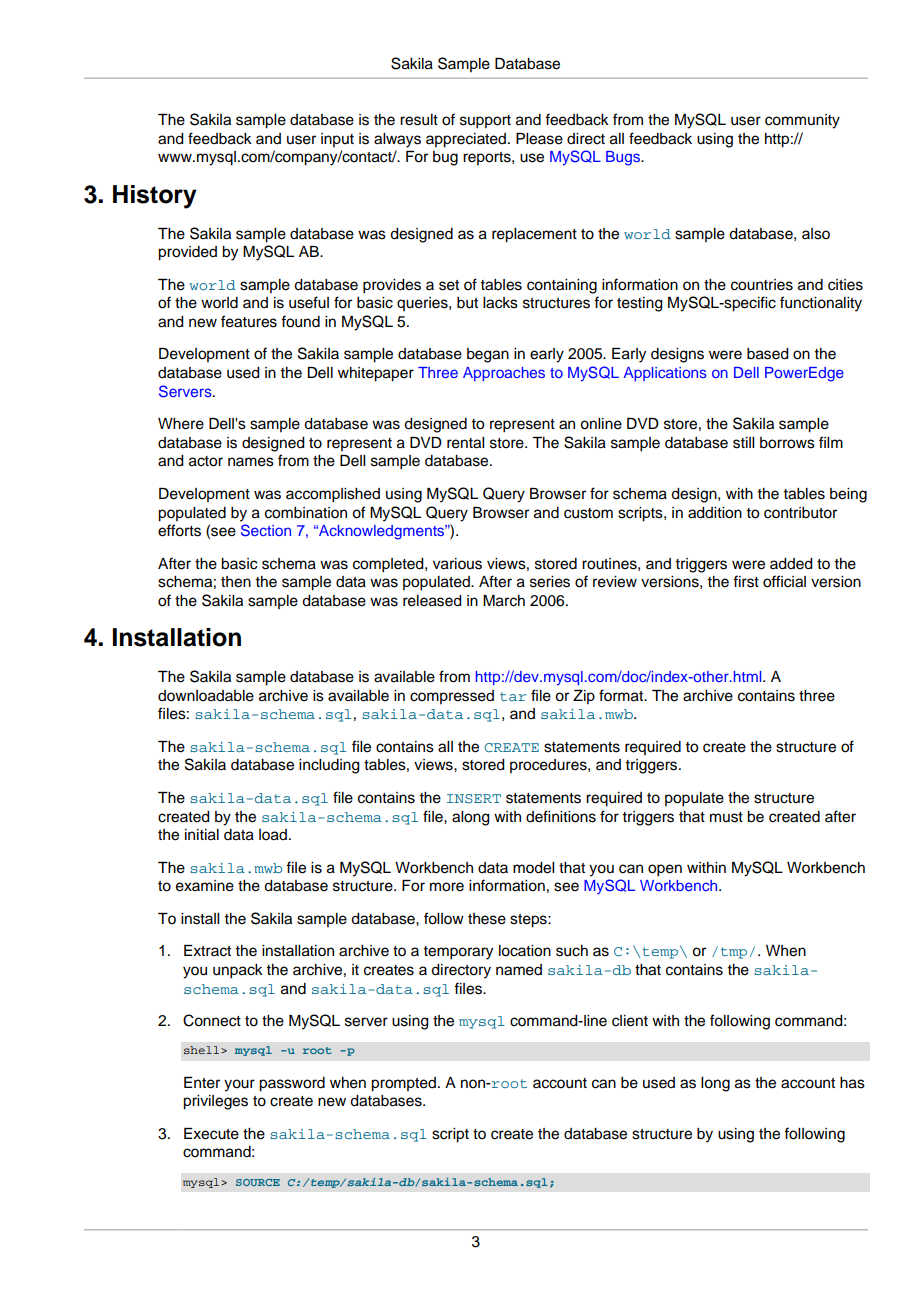 Image resolution: width=924 pixels, height=1308 pixels. Describe the element at coordinates (236, 582) in the screenshot. I see `then` at that location.
